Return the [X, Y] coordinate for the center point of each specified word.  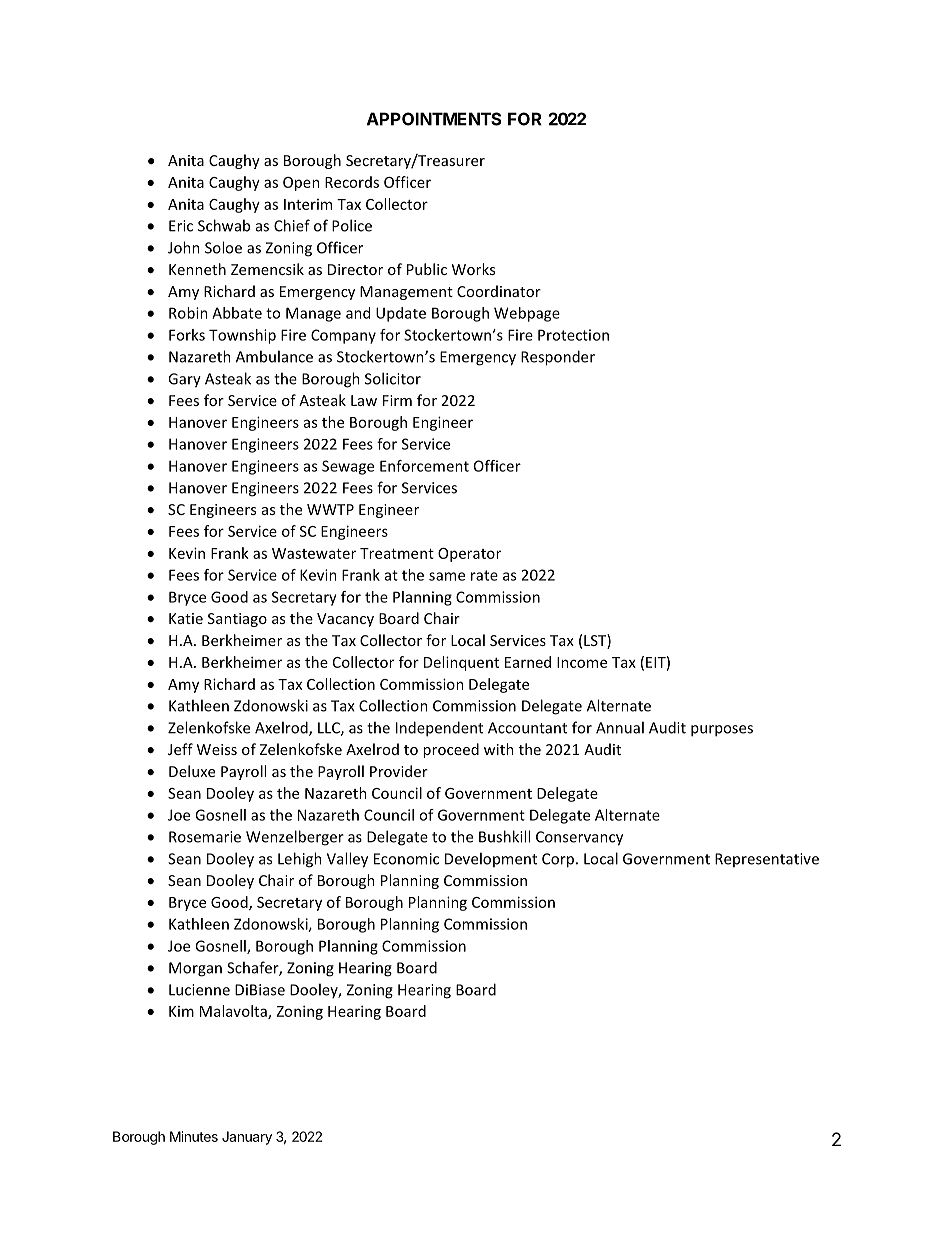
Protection [573, 335]
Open [301, 184]
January [247, 1138]
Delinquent [461, 663]
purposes [722, 731]
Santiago [237, 620]
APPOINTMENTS [434, 119]
